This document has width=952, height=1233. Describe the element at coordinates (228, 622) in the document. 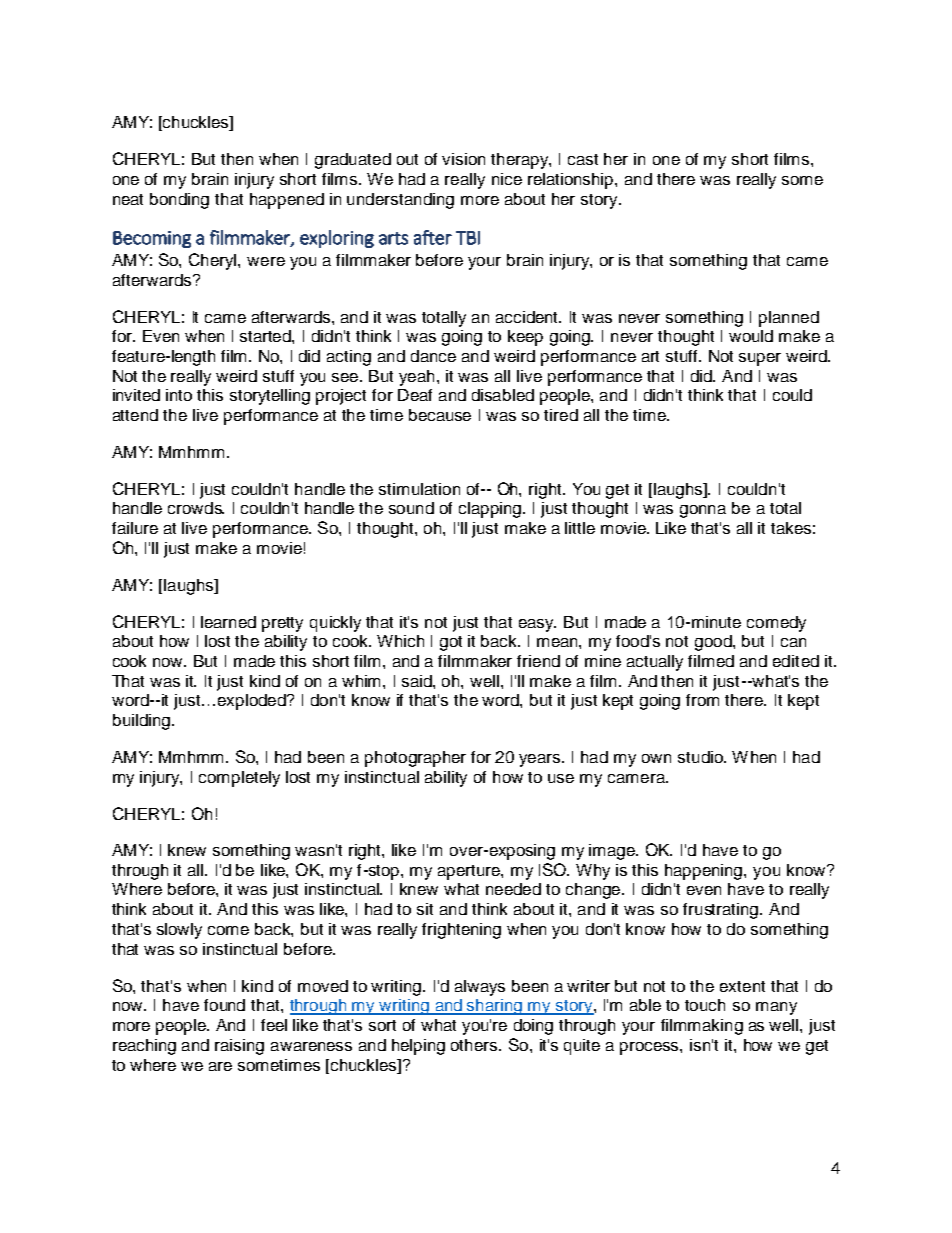

I see `learned` at that location.
